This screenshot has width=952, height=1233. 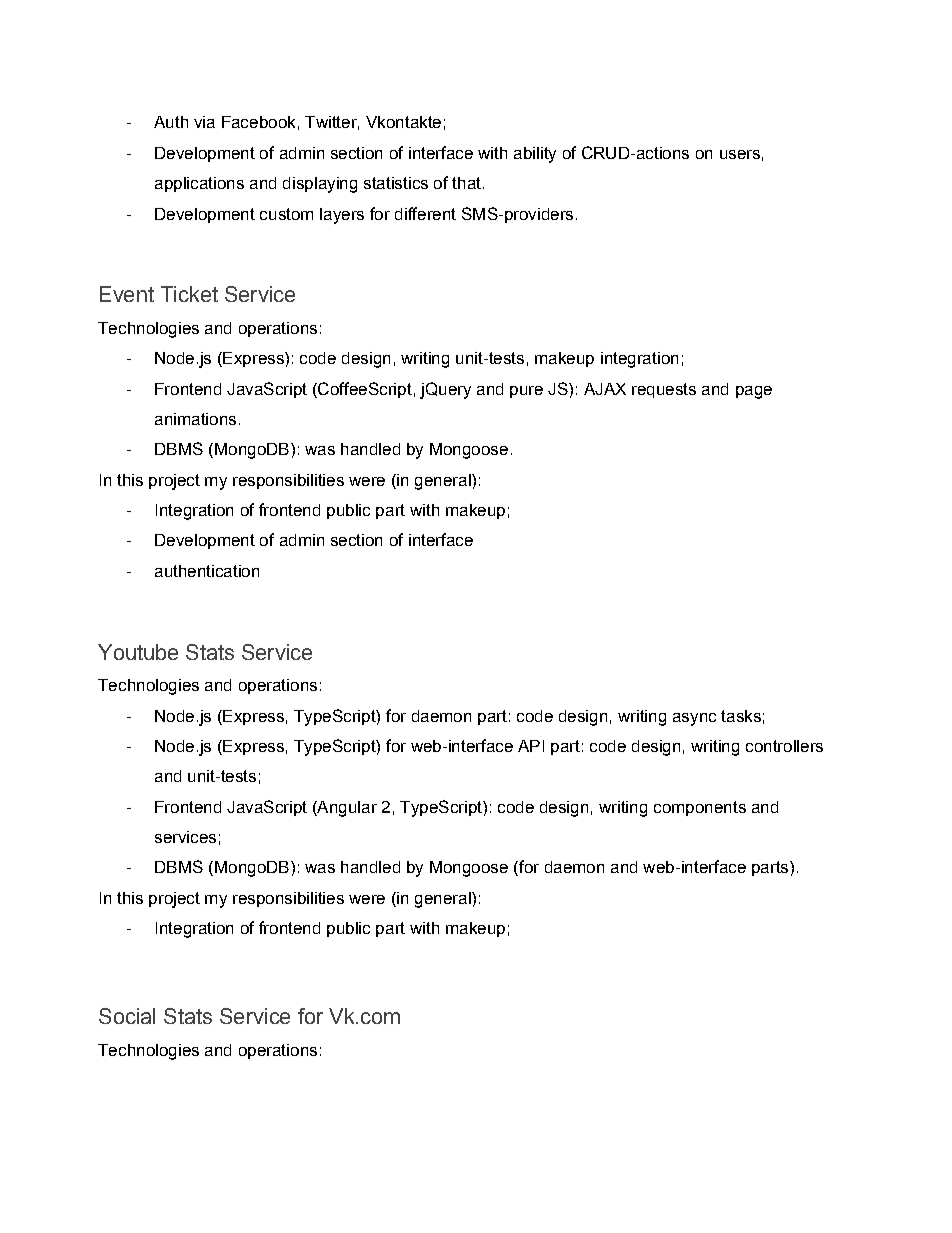 I want to click on components, so click(x=700, y=808).
